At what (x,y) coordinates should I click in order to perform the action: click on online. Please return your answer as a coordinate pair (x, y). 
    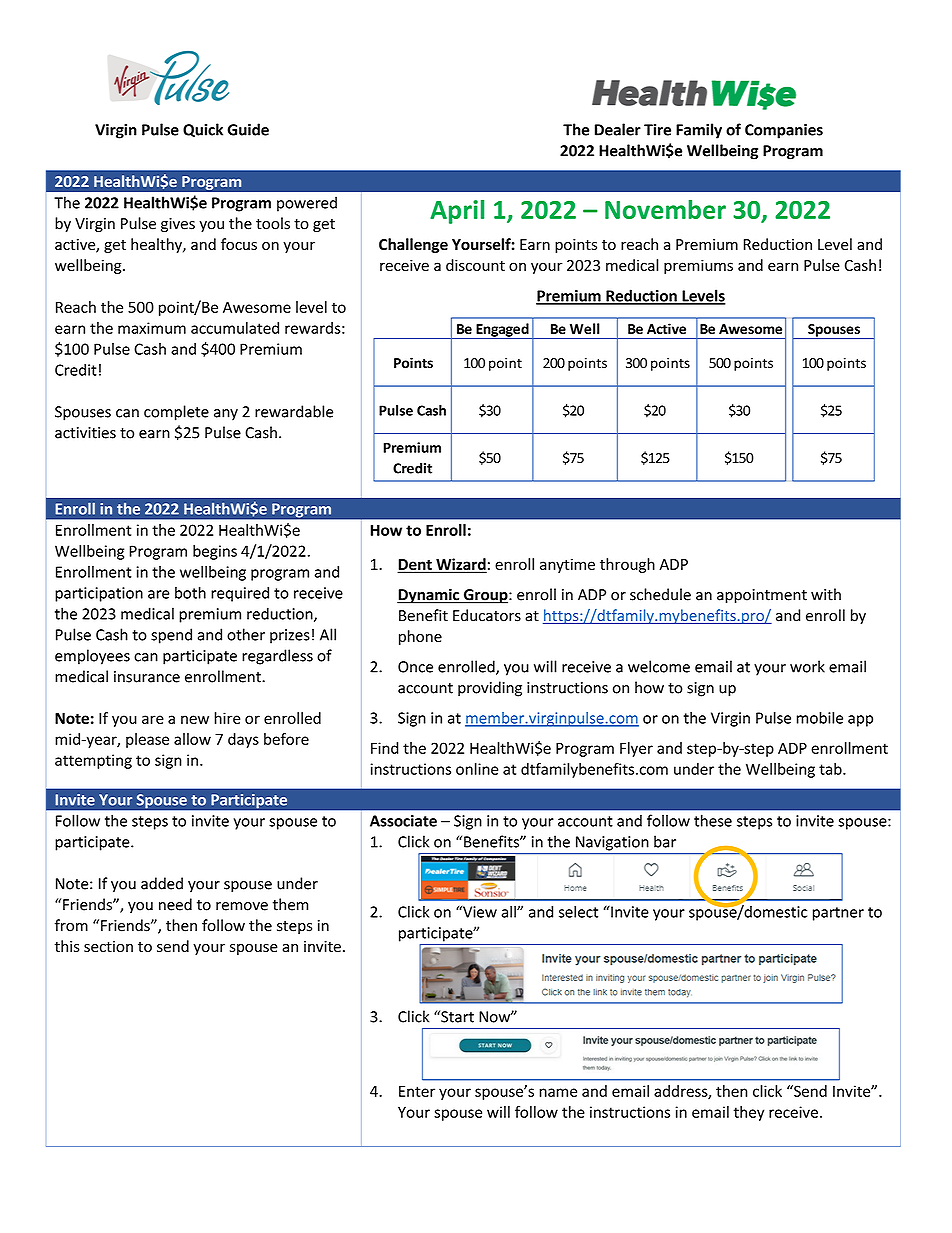
    Looking at the image, I should click on (477, 769).
